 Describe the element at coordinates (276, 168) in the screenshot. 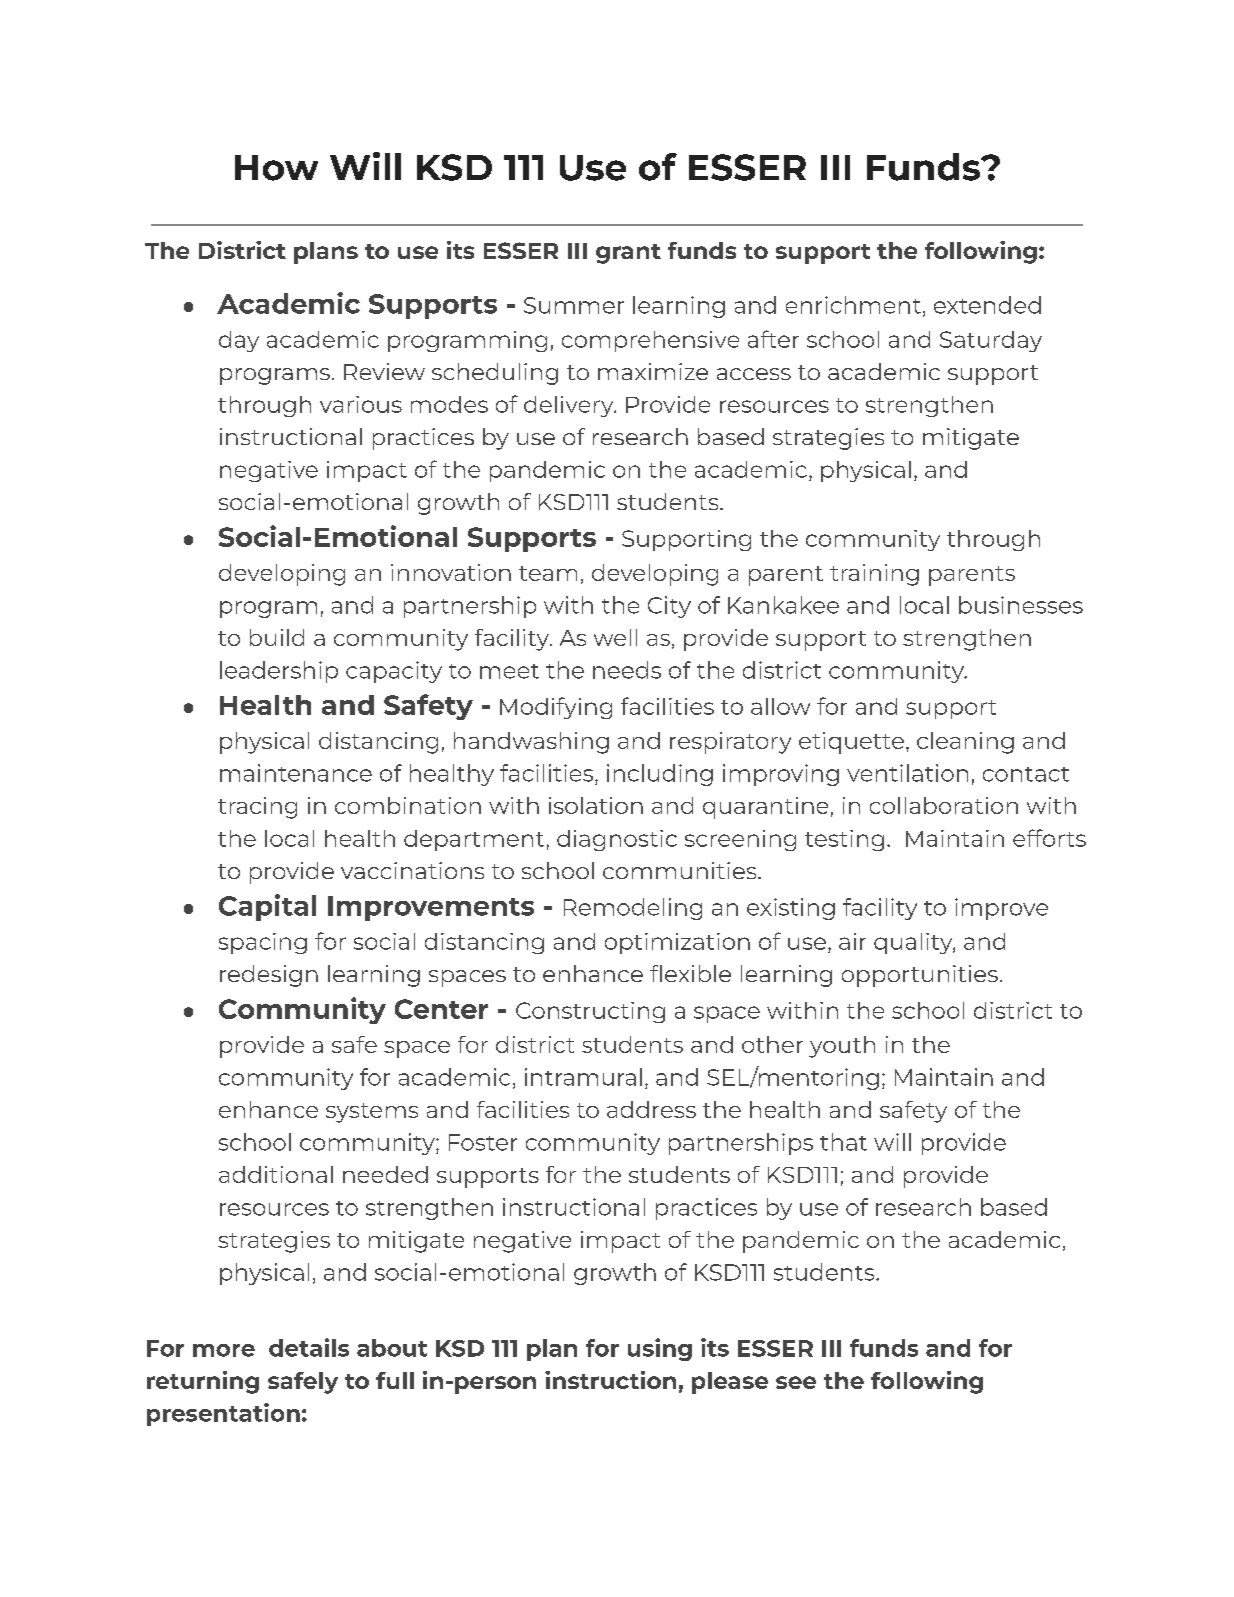

I see `How` at that location.
